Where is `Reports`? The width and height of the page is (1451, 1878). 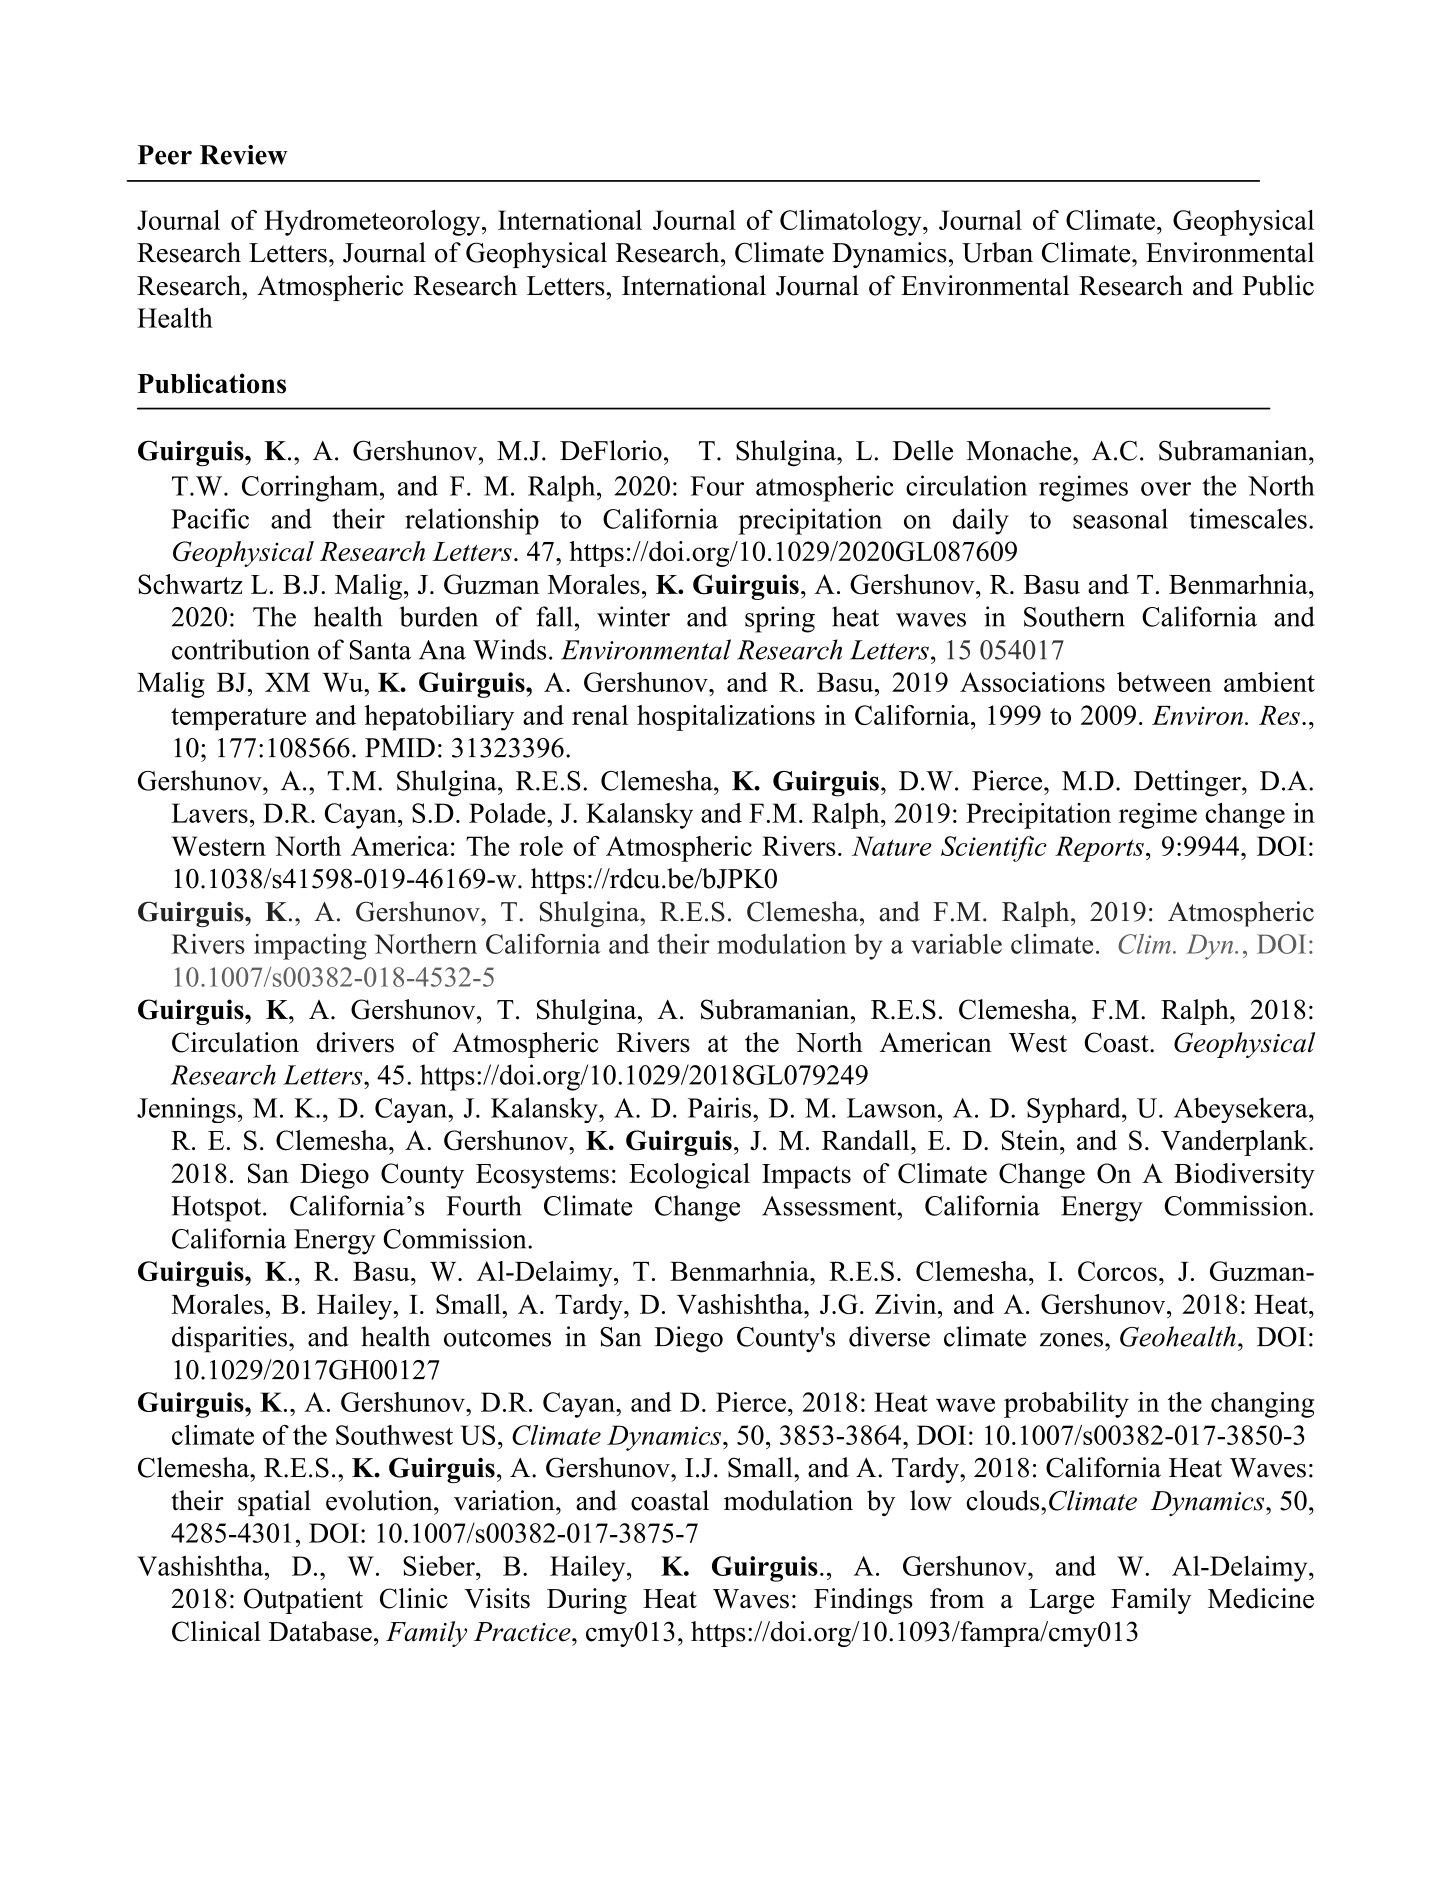 Reports is located at coordinates (1099, 849).
